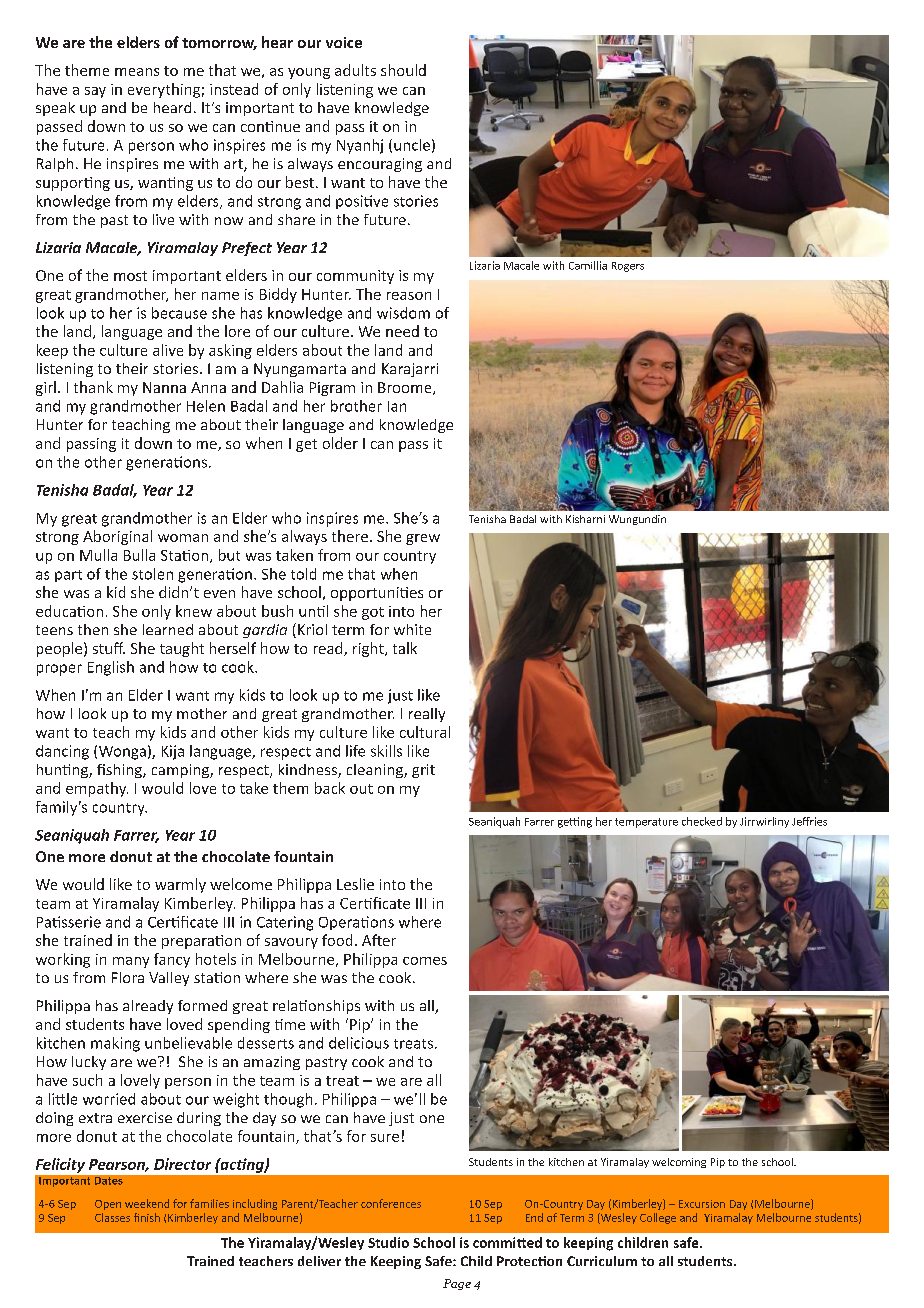 This page has height=1308, width=924. What do you see at coordinates (139, 555) in the page?
I see `Bulla` at bounding box center [139, 555].
